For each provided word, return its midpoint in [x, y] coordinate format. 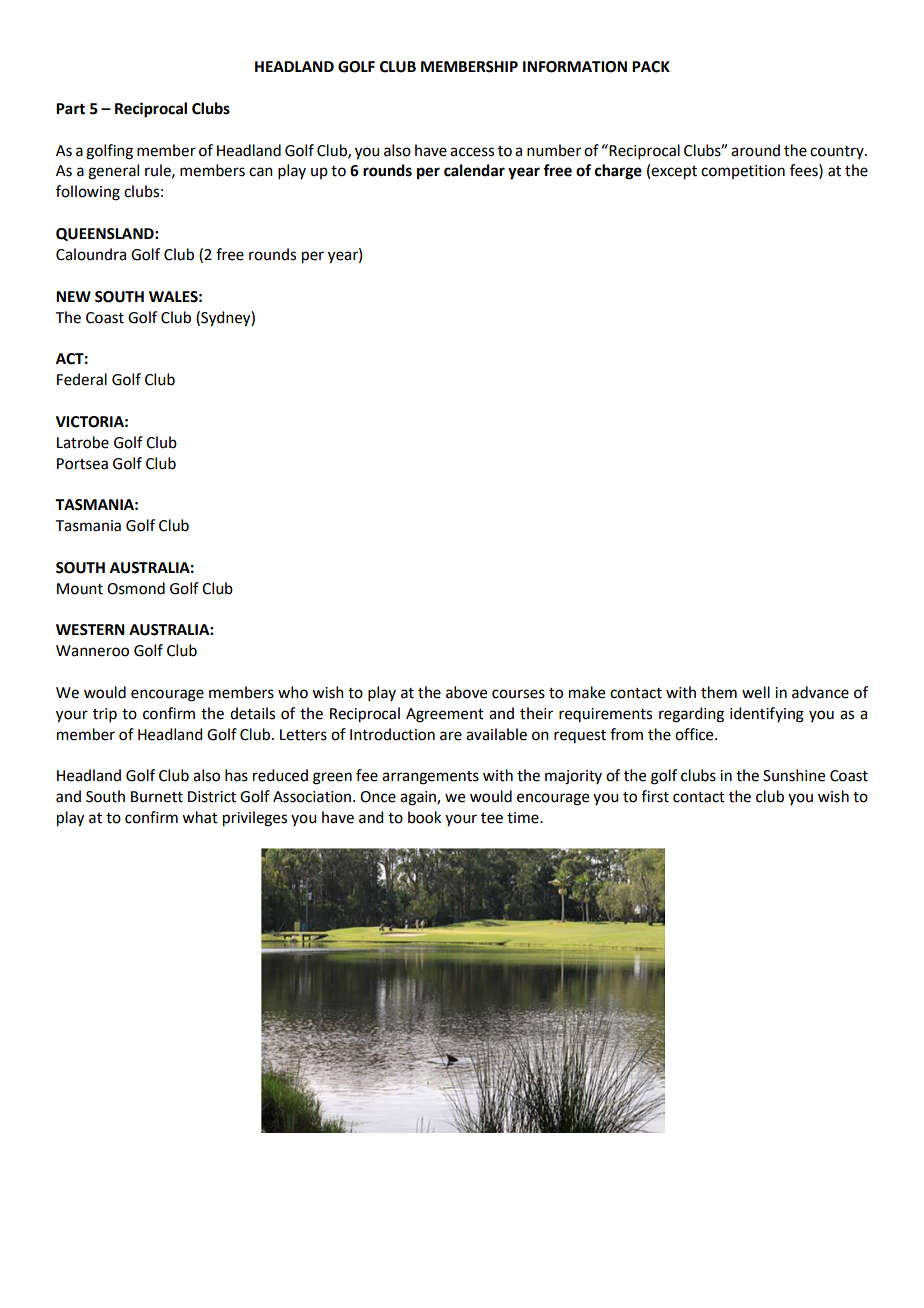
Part [70, 109]
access [472, 152]
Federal [82, 379]
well [756, 692]
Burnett [157, 797]
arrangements [430, 778]
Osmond [136, 588]
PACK [651, 67]
